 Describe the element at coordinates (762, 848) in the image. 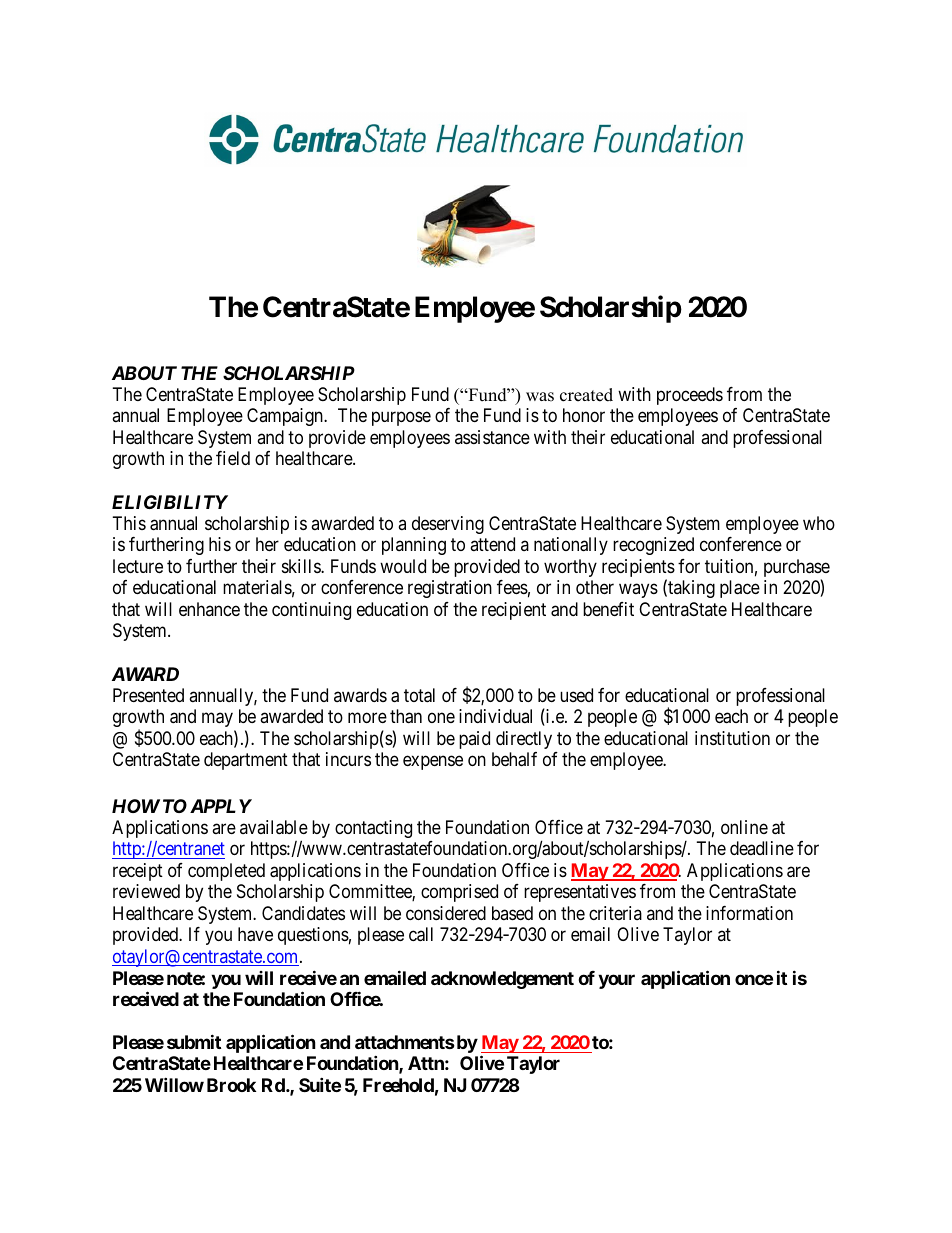

I see `deadline` at that location.
